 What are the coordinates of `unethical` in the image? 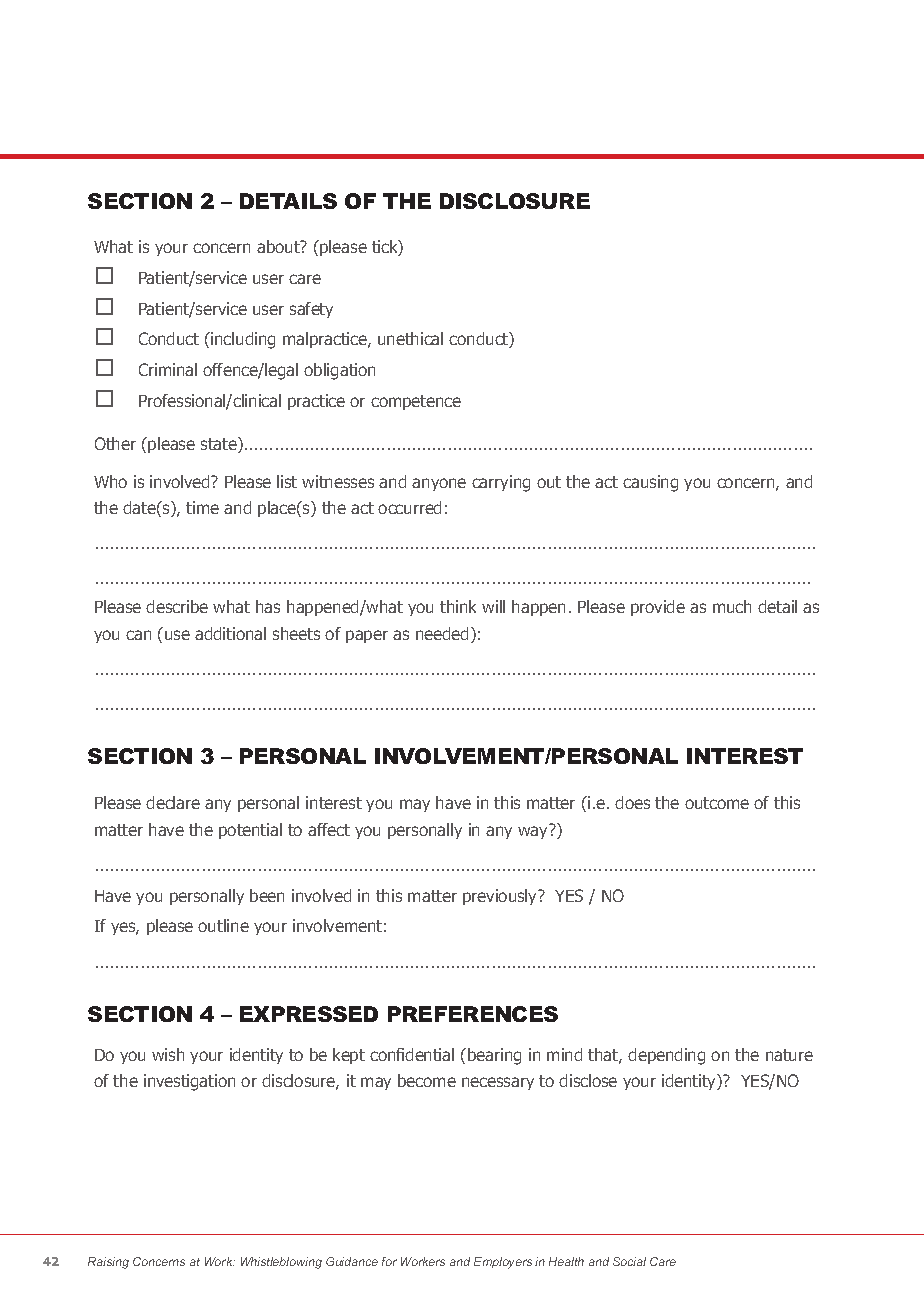 It's located at (410, 338).
